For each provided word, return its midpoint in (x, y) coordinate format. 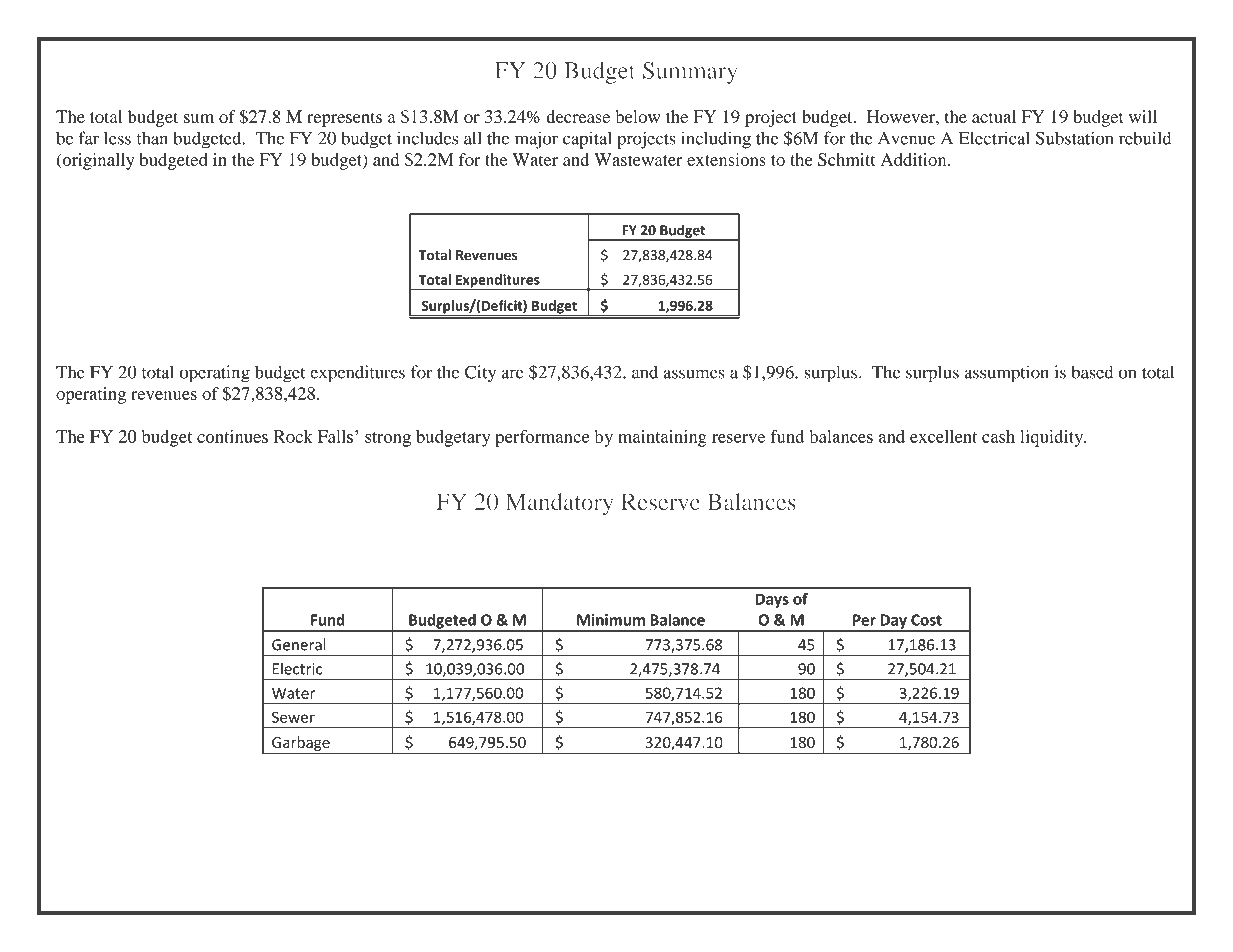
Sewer (293, 717)
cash (998, 436)
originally (97, 161)
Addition (914, 159)
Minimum (611, 620)
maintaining (662, 438)
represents (344, 119)
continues (232, 436)
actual (994, 116)
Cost (926, 620)
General (299, 644)
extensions (726, 159)
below (638, 116)
